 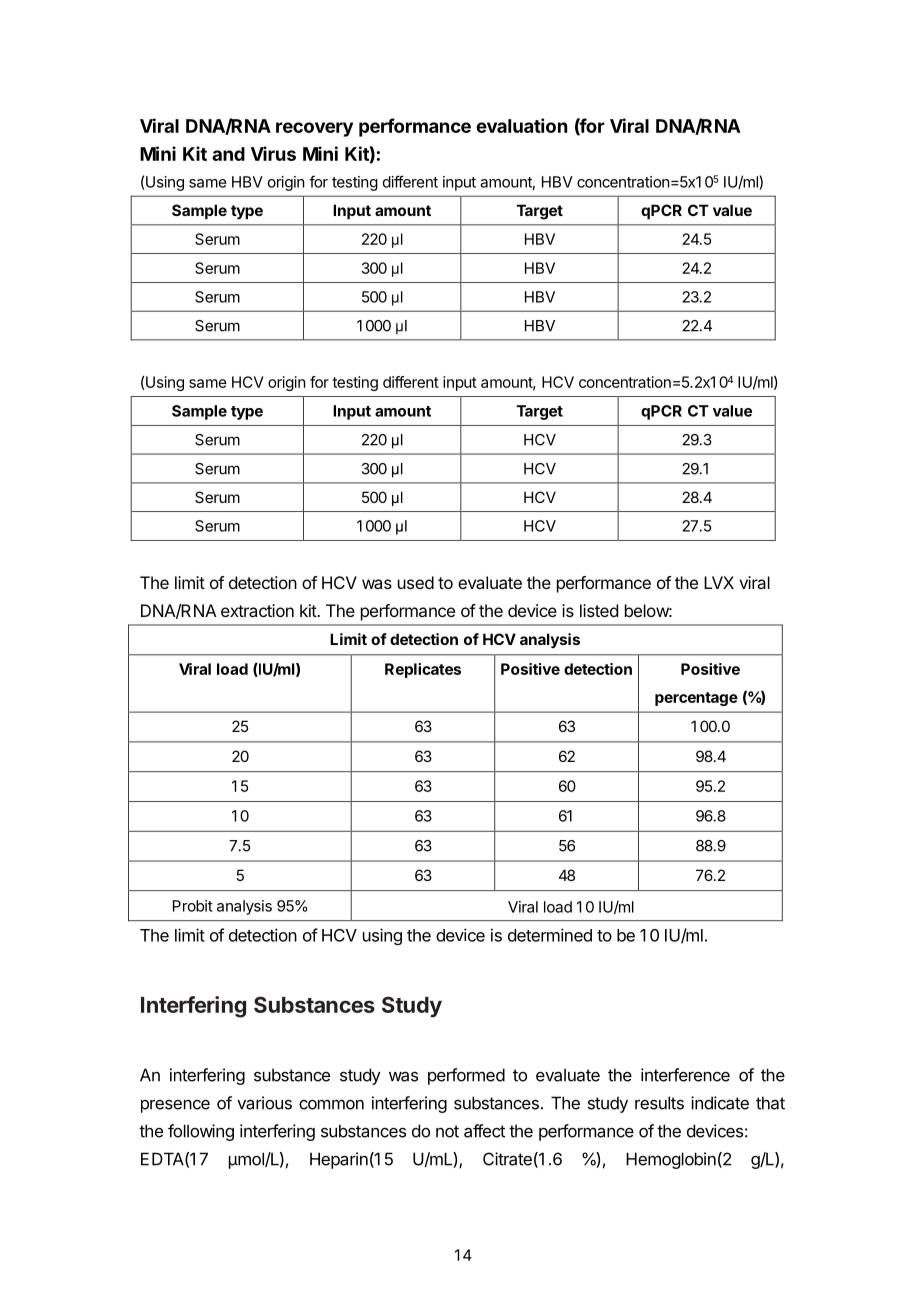 What do you see at coordinates (264, 1103) in the page?
I see `various` at bounding box center [264, 1103].
